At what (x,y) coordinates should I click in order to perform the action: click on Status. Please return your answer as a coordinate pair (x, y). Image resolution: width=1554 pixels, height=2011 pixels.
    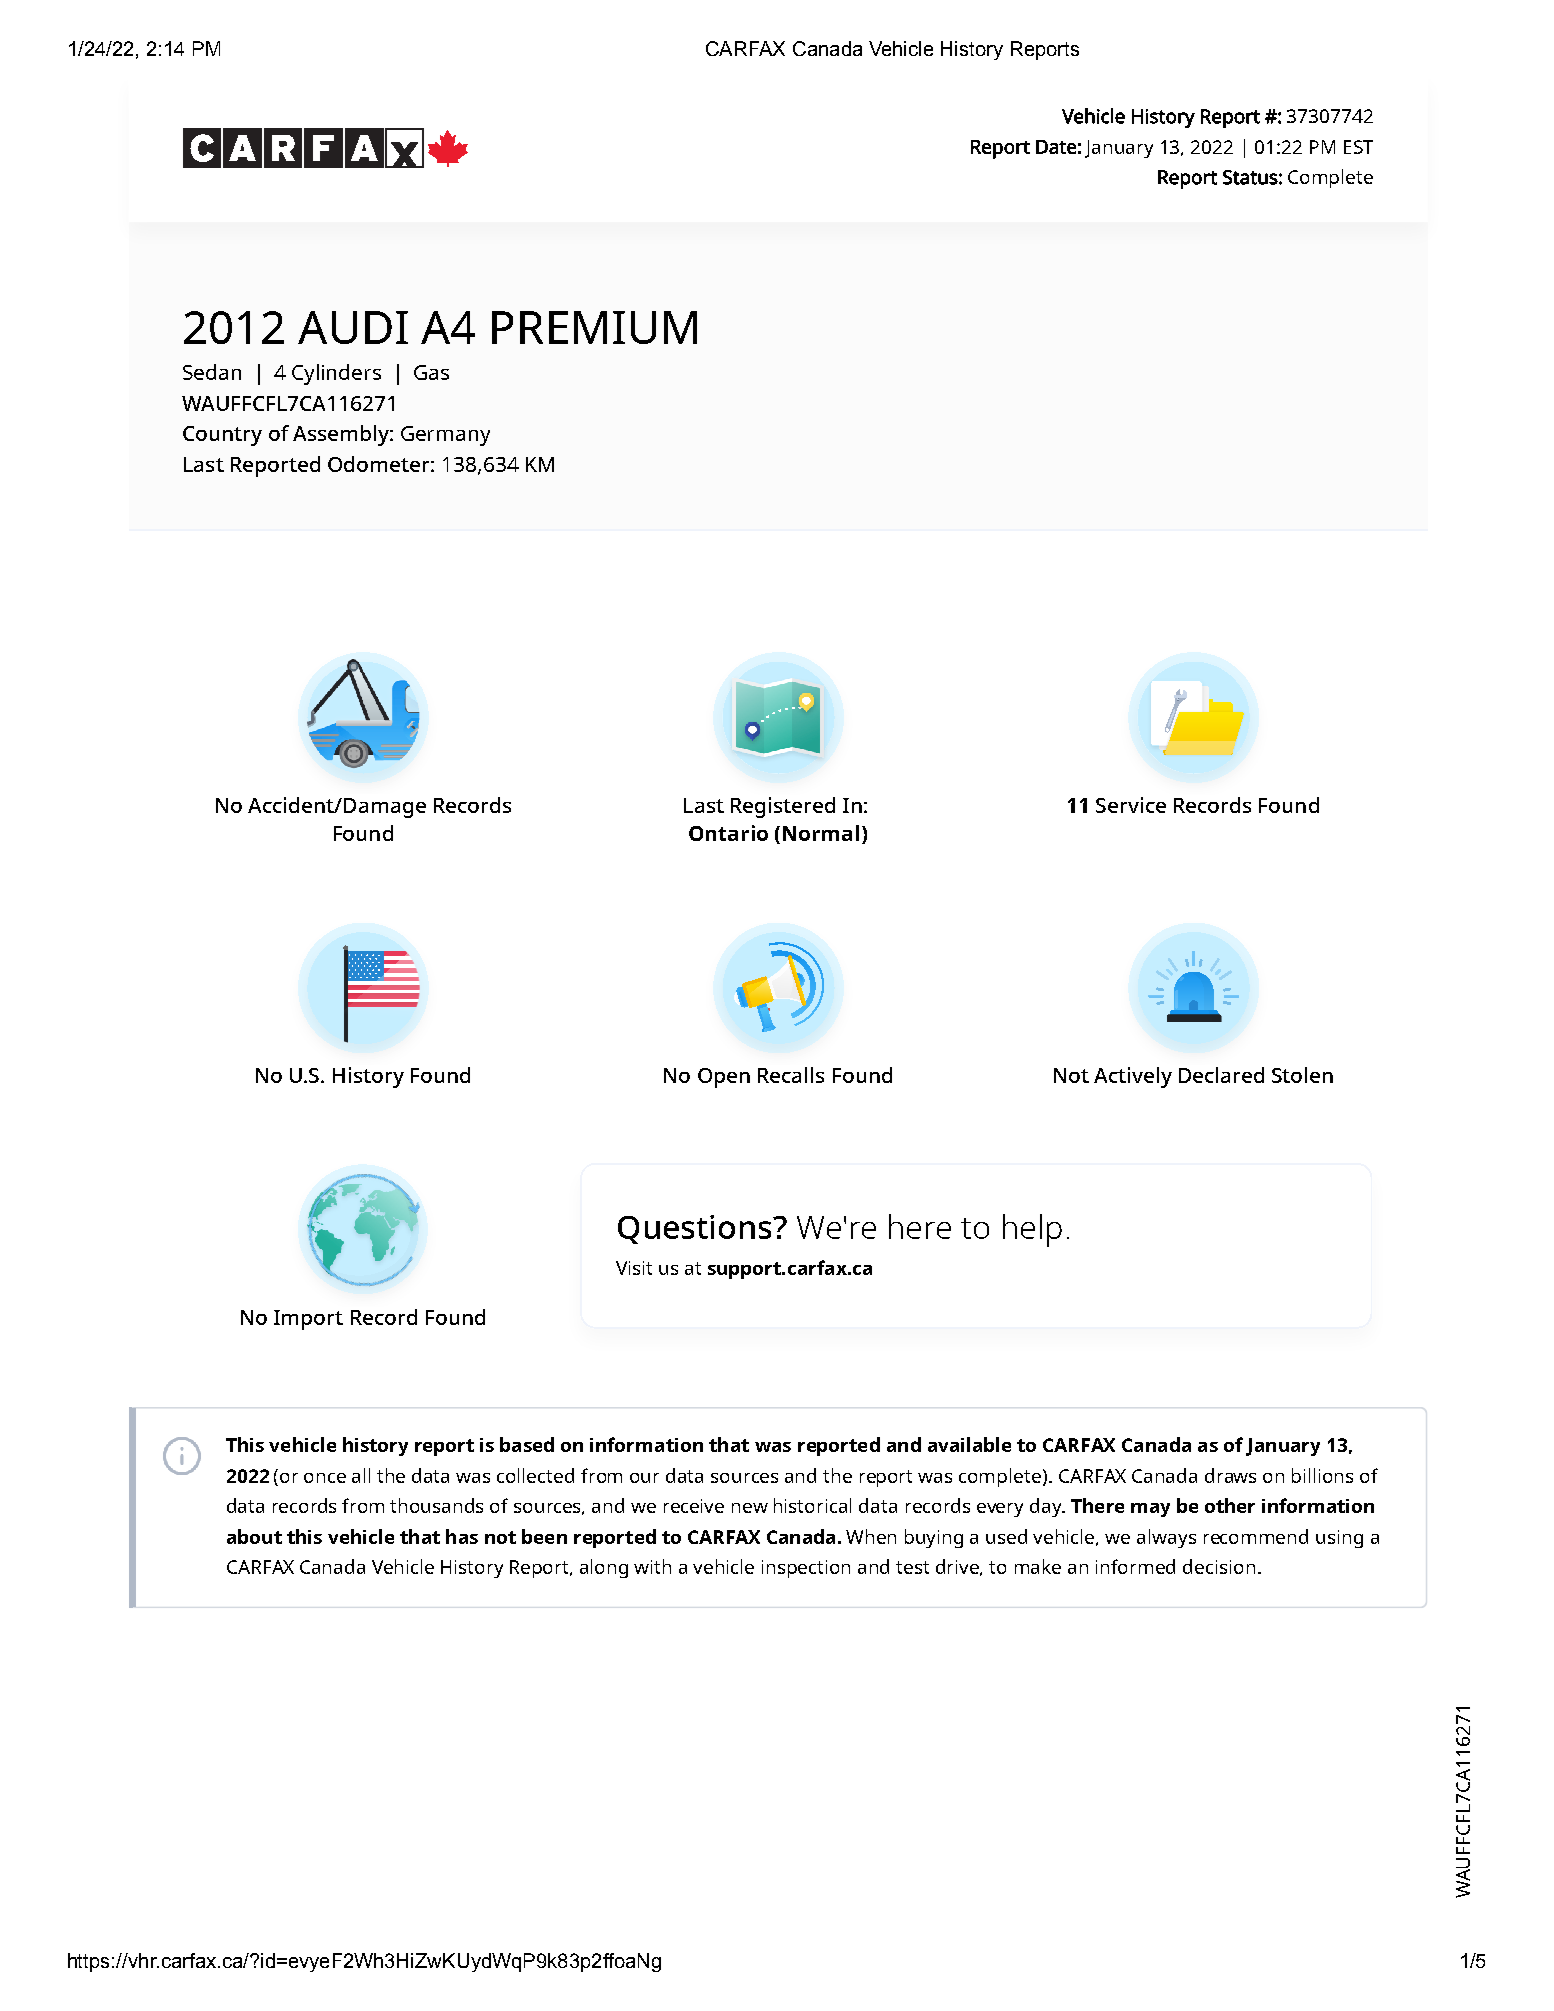
    Looking at the image, I should click on (1250, 177).
